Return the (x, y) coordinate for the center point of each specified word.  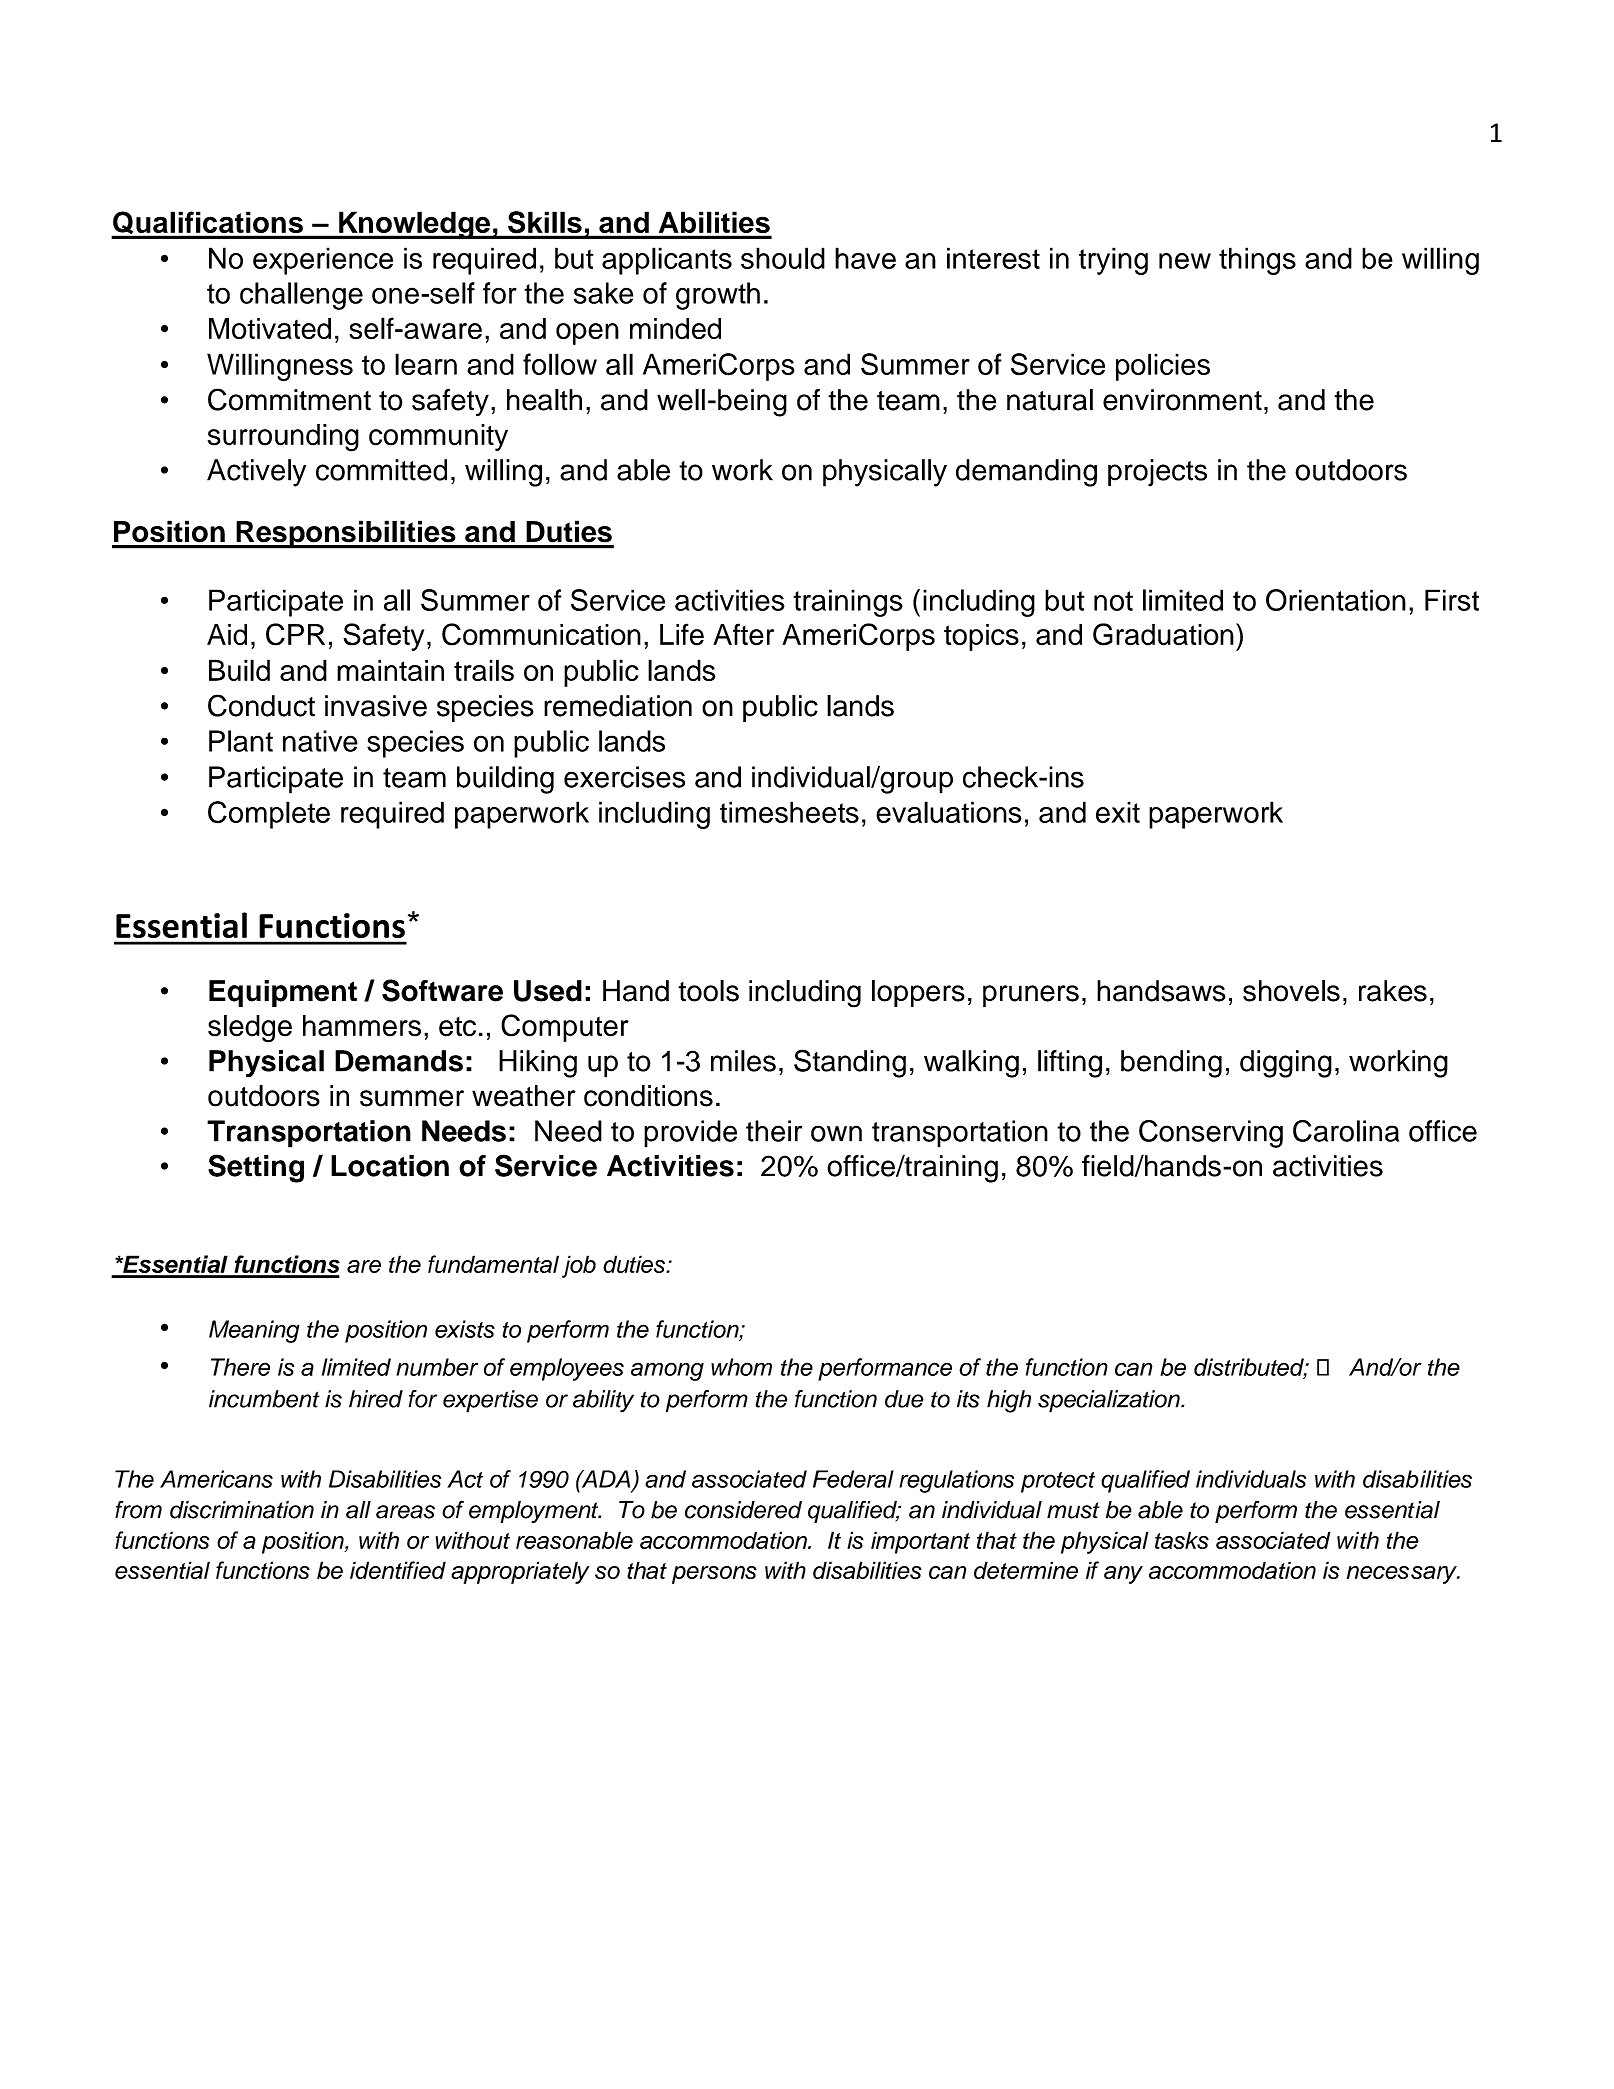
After (743, 634)
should (783, 258)
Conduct (261, 705)
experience (323, 261)
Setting (256, 1168)
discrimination (242, 1510)
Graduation (1163, 634)
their (774, 1131)
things (1257, 261)
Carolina (1346, 1131)
